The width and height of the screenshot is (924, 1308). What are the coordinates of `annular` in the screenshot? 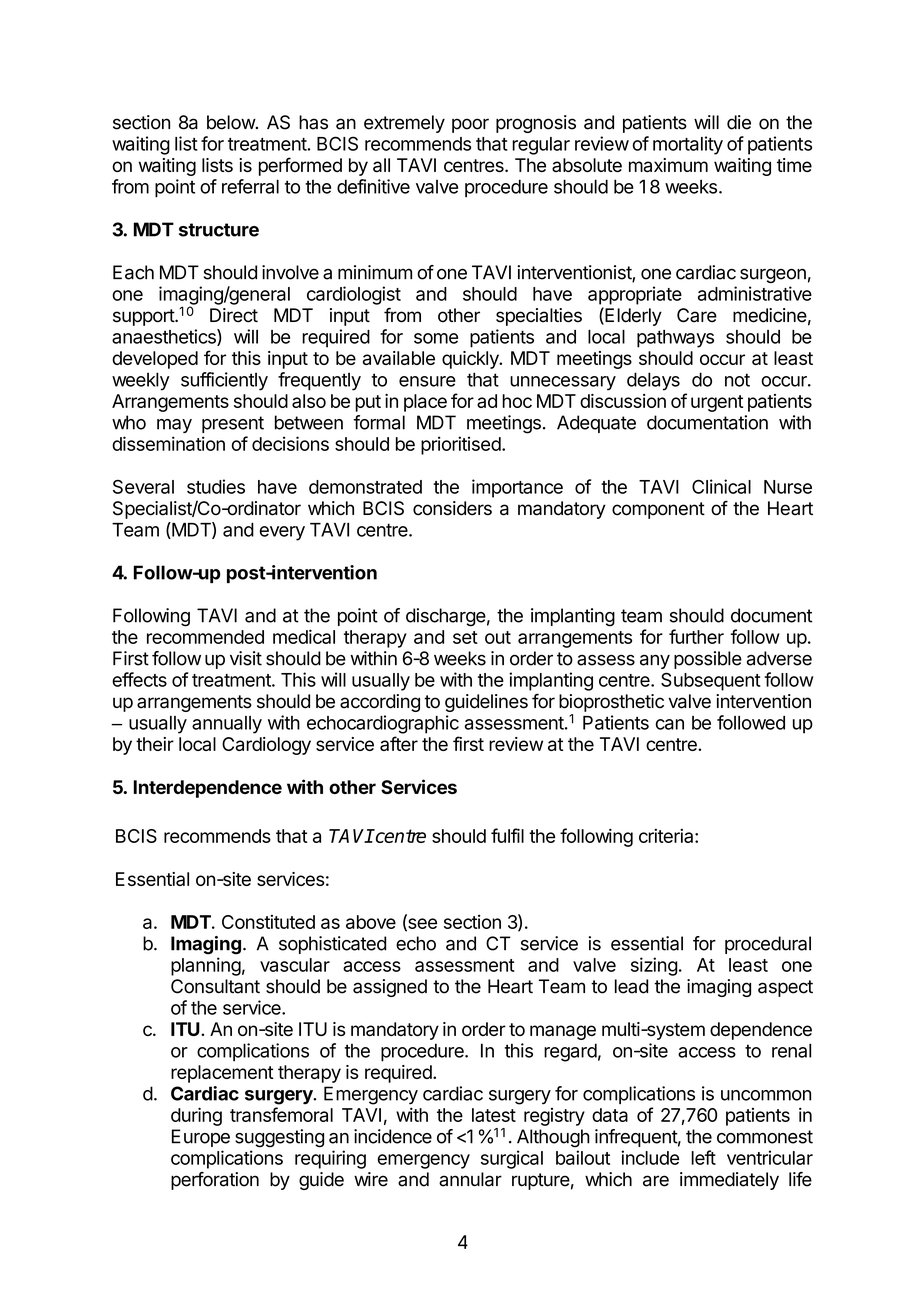 It's located at (470, 1179).
